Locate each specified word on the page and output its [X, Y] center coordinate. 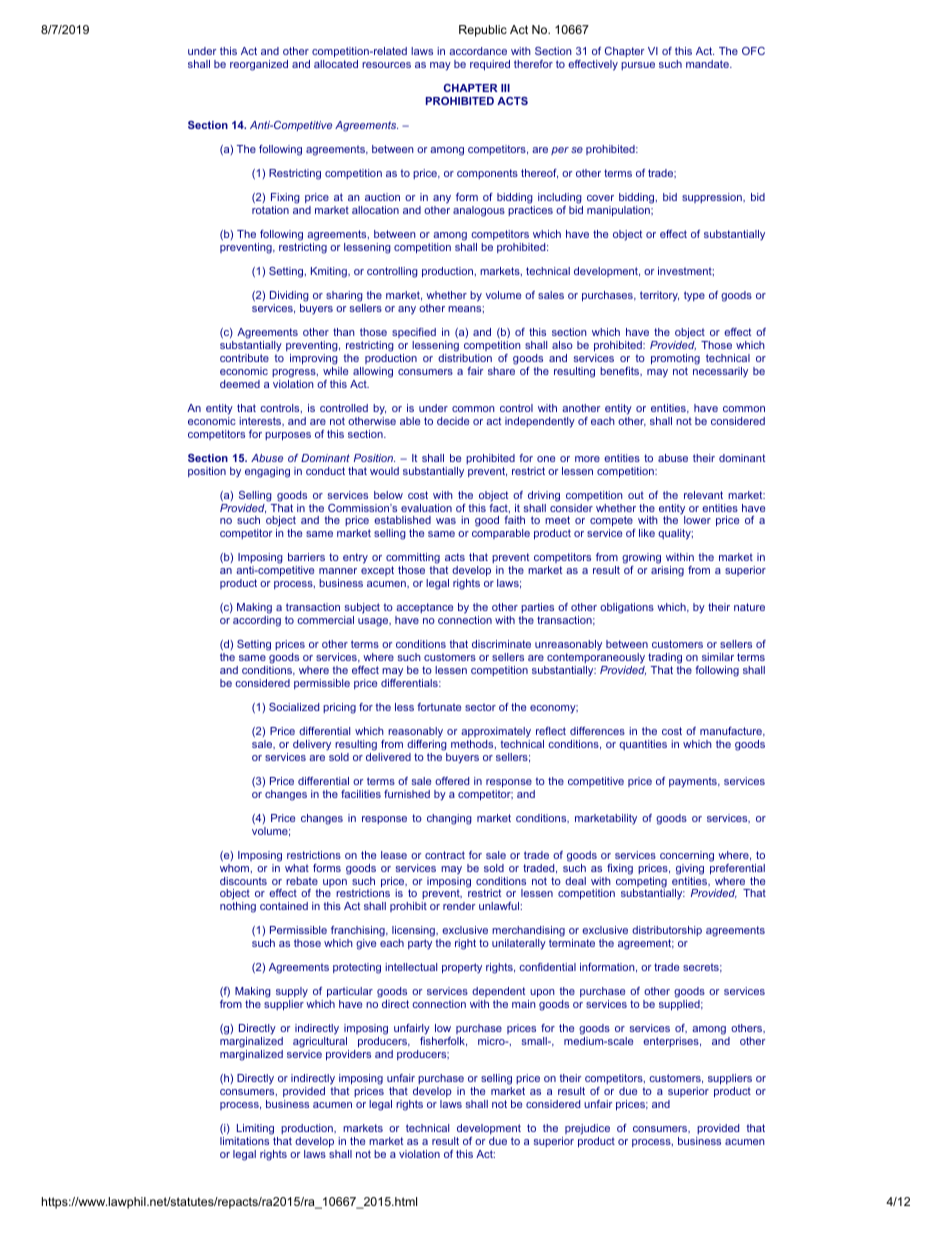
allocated [336, 64]
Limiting [255, 1129]
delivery [312, 745]
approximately [496, 732]
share [501, 371]
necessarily [720, 372]
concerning [687, 856]
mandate [708, 64]
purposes [288, 436]
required [490, 65]
